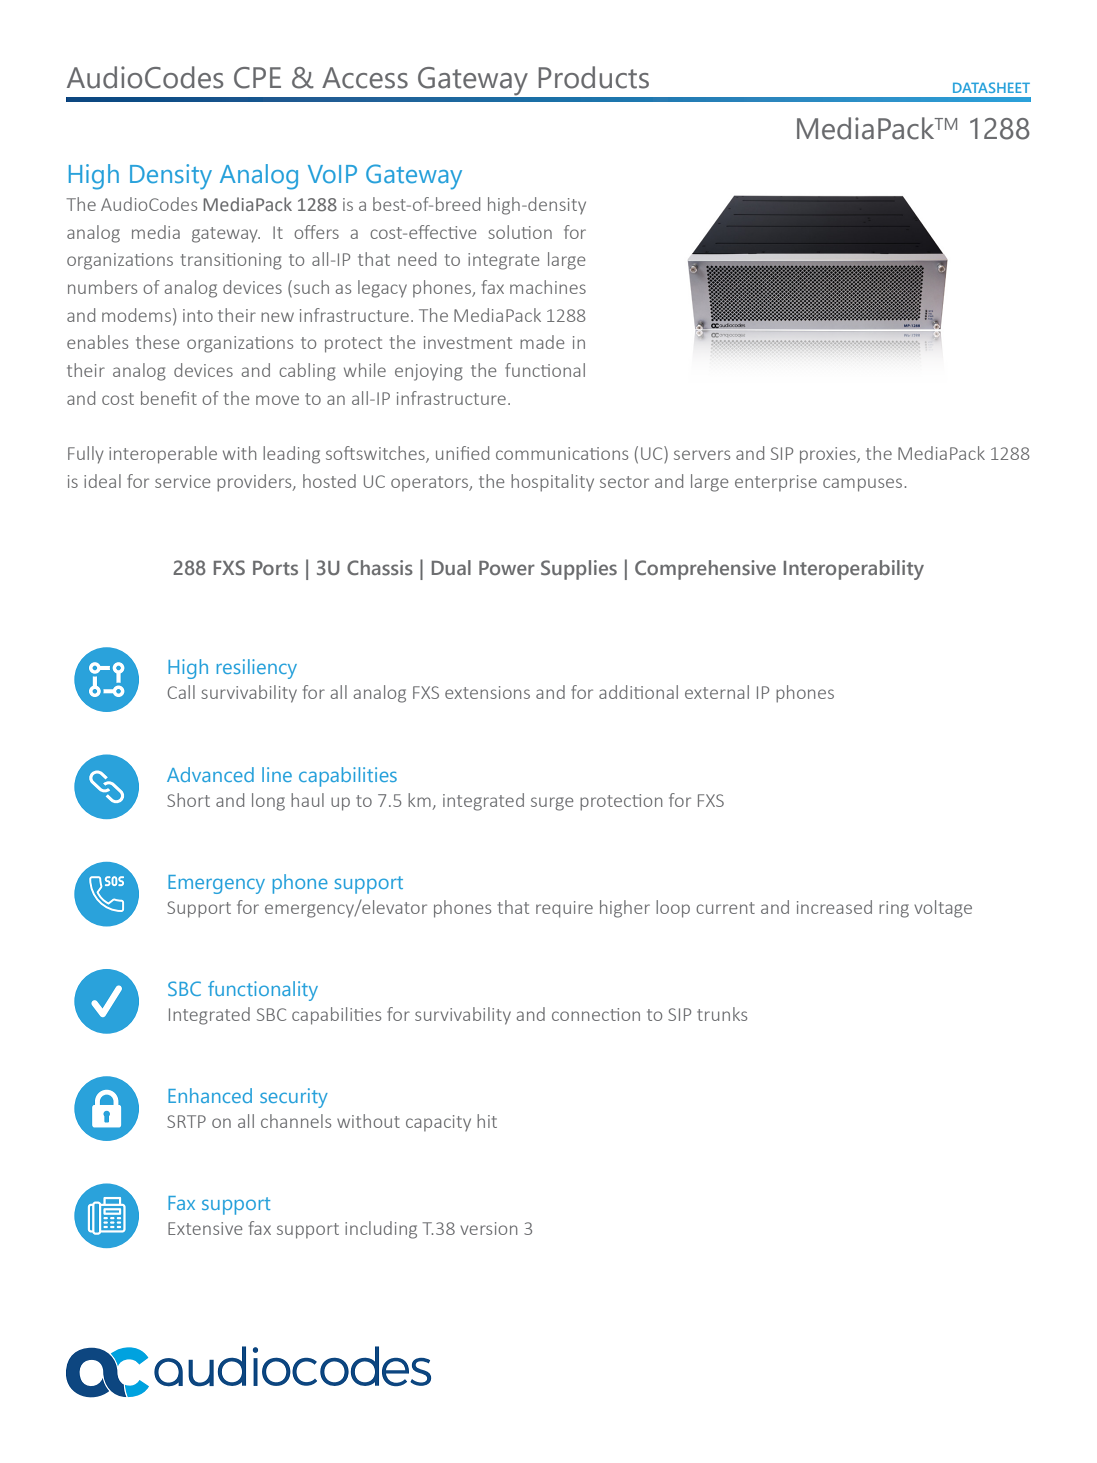  What do you see at coordinates (862, 485) in the screenshot?
I see `campuses` at bounding box center [862, 485].
